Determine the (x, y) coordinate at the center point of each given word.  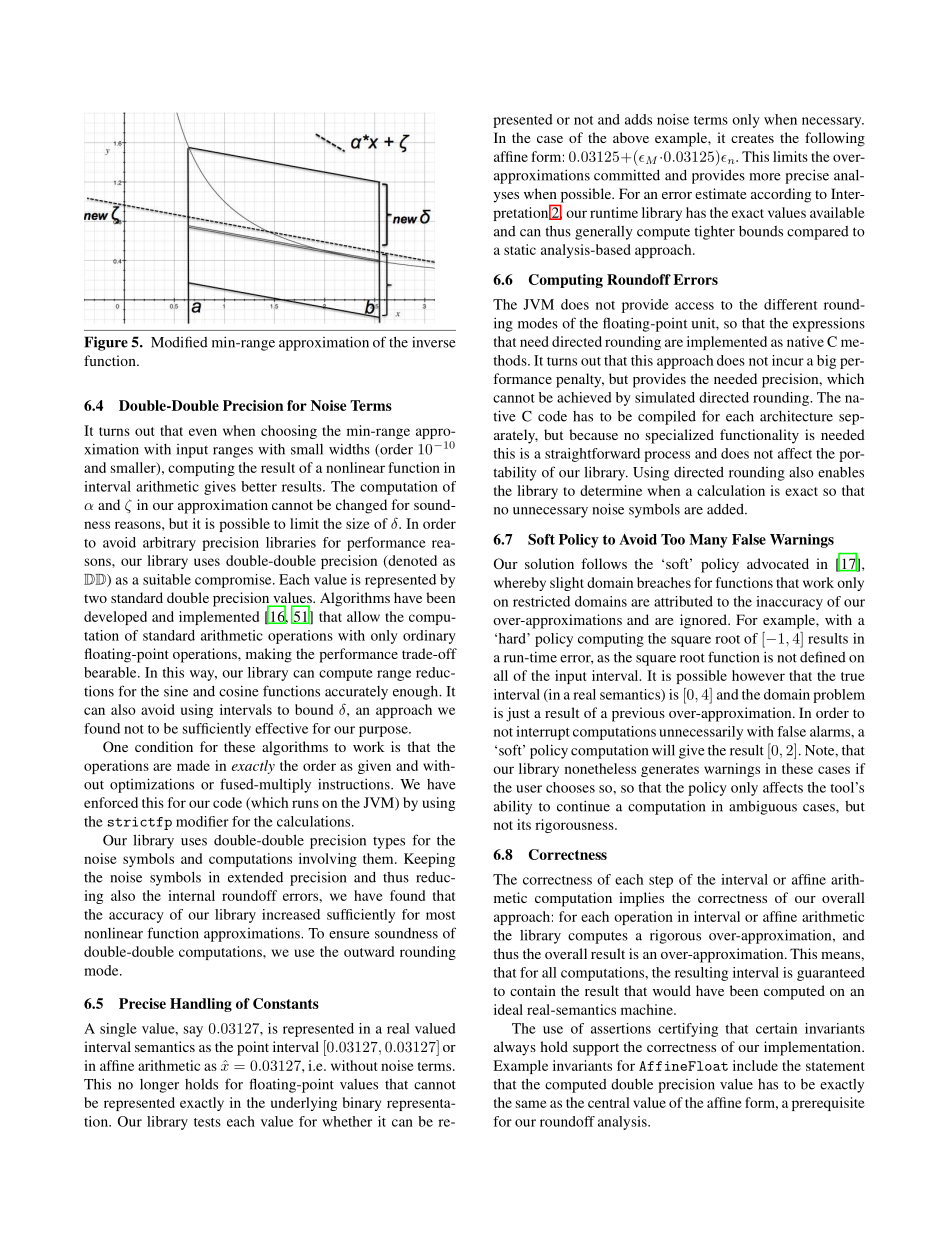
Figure (106, 343)
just (518, 714)
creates (752, 138)
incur (788, 360)
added (726, 509)
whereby (520, 584)
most (440, 915)
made (193, 765)
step (661, 882)
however (758, 675)
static (520, 249)
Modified (179, 342)
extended (255, 877)
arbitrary (169, 544)
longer (159, 1086)
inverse (434, 342)
